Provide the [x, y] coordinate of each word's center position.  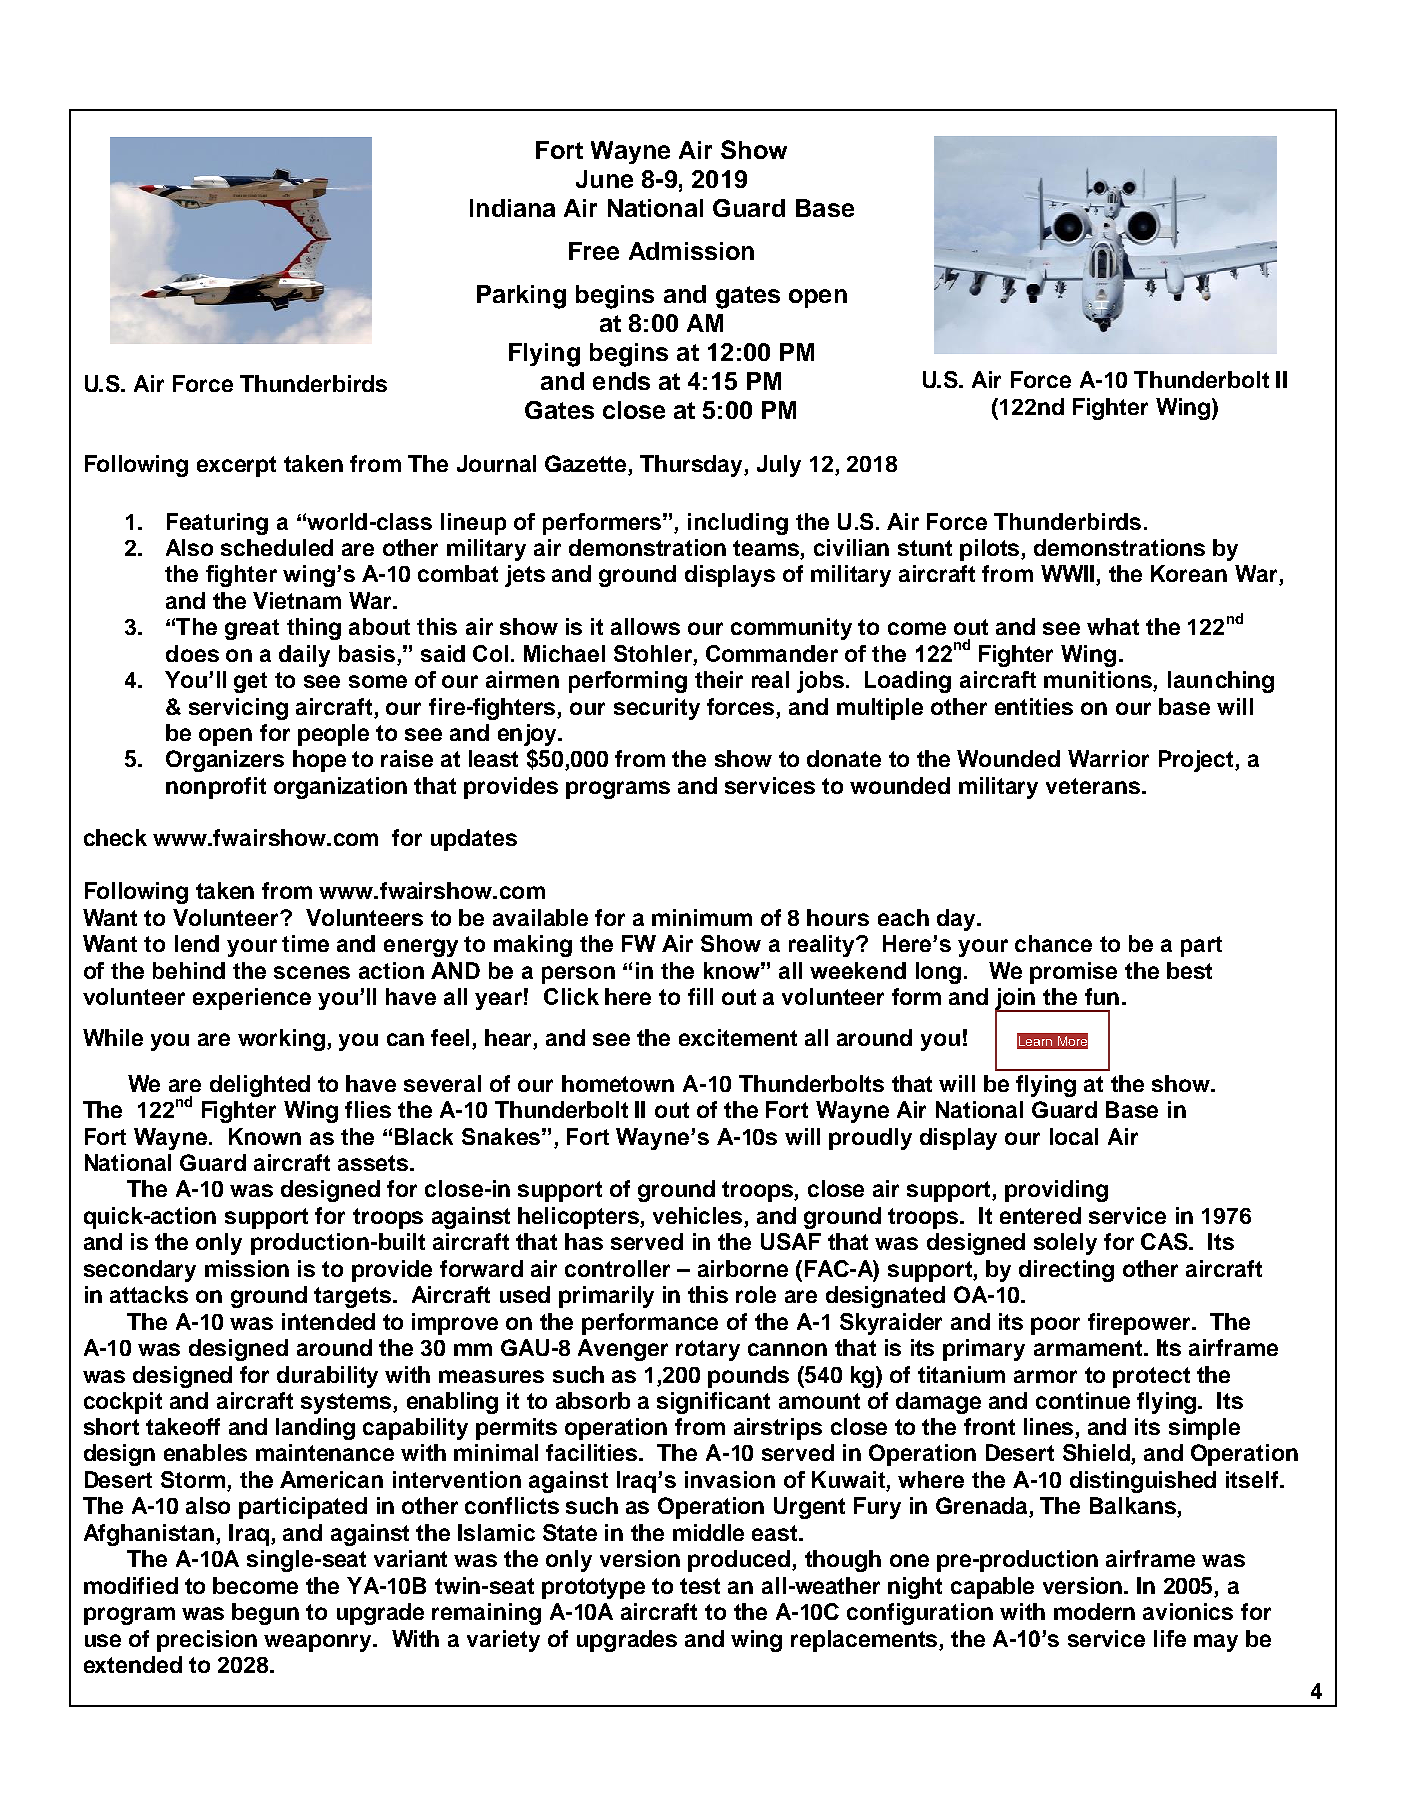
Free [594, 251]
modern [1094, 1611]
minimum [702, 917]
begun [265, 1614]
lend [197, 943]
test [700, 1586]
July [779, 466]
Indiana [512, 208]
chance [1053, 943]
